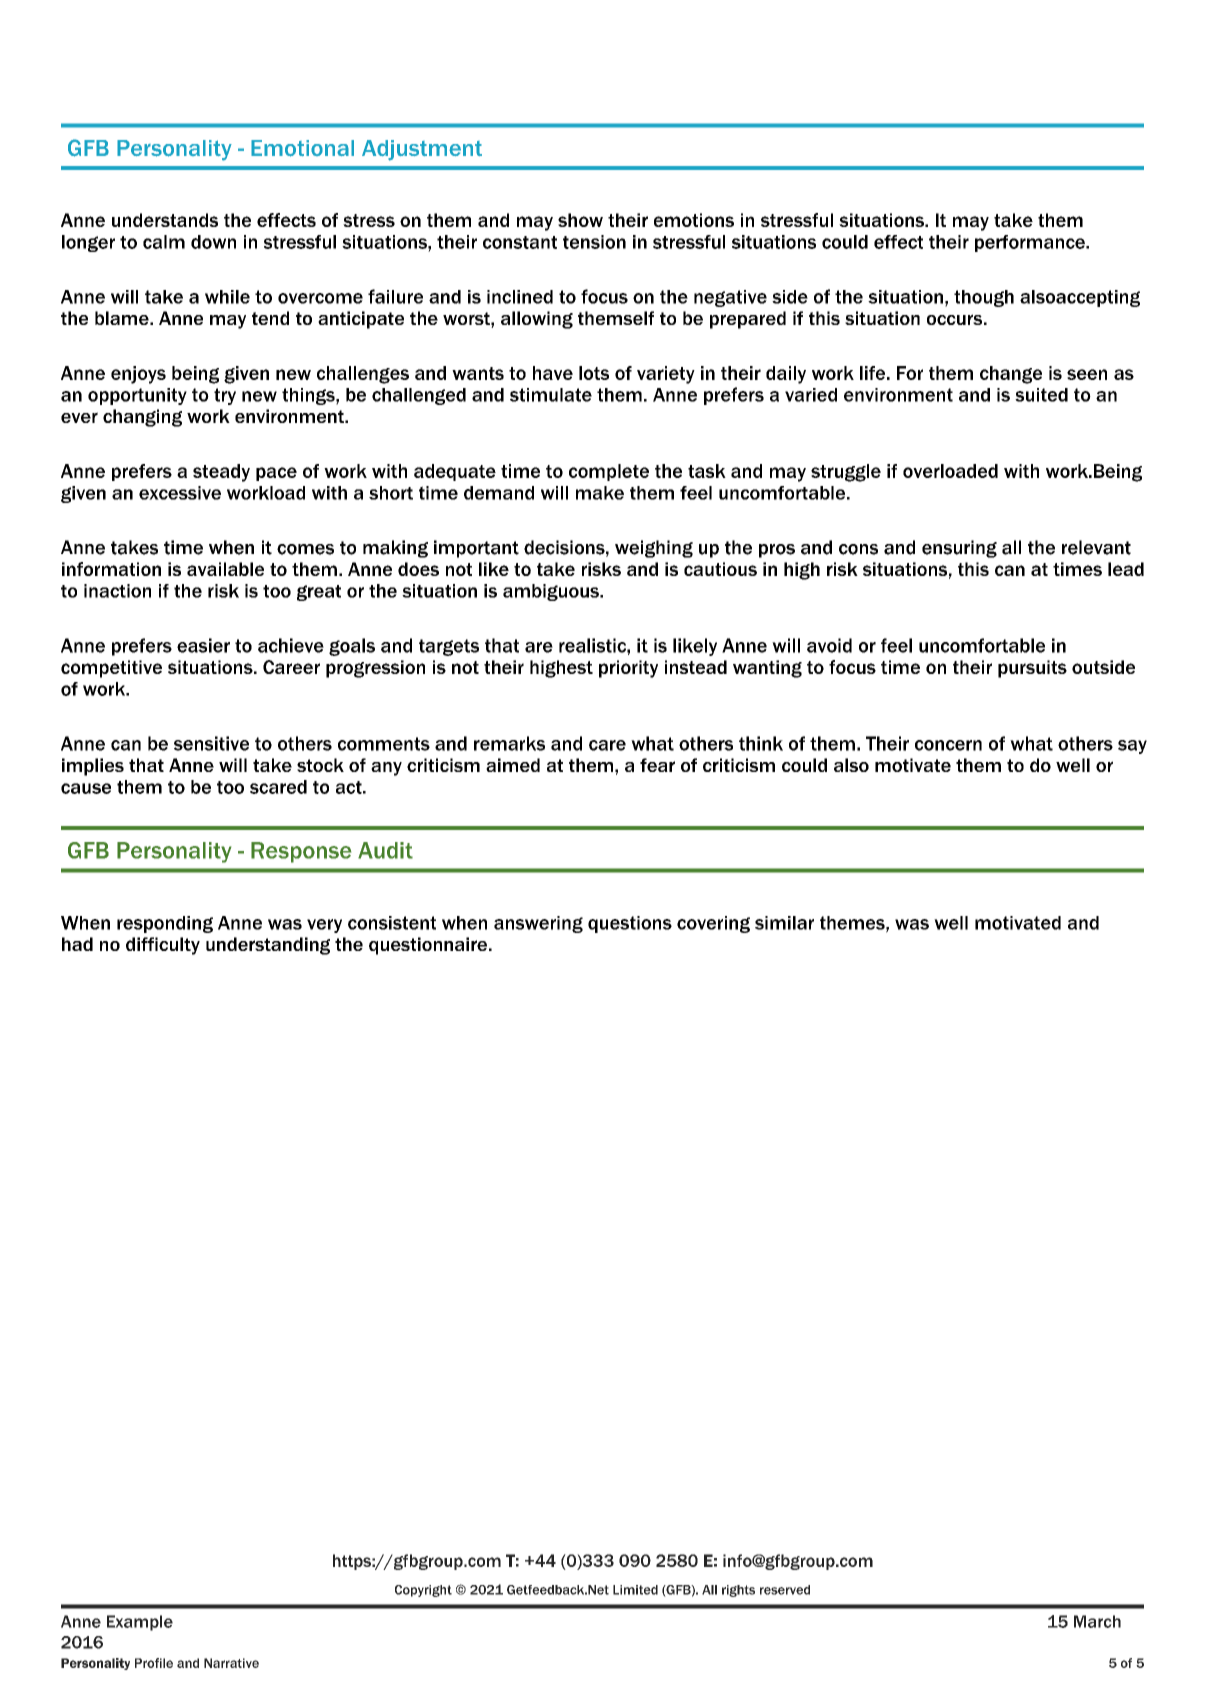 This image has height=1706, width=1205. What do you see at coordinates (1031, 243) in the image?
I see `performance` at bounding box center [1031, 243].
